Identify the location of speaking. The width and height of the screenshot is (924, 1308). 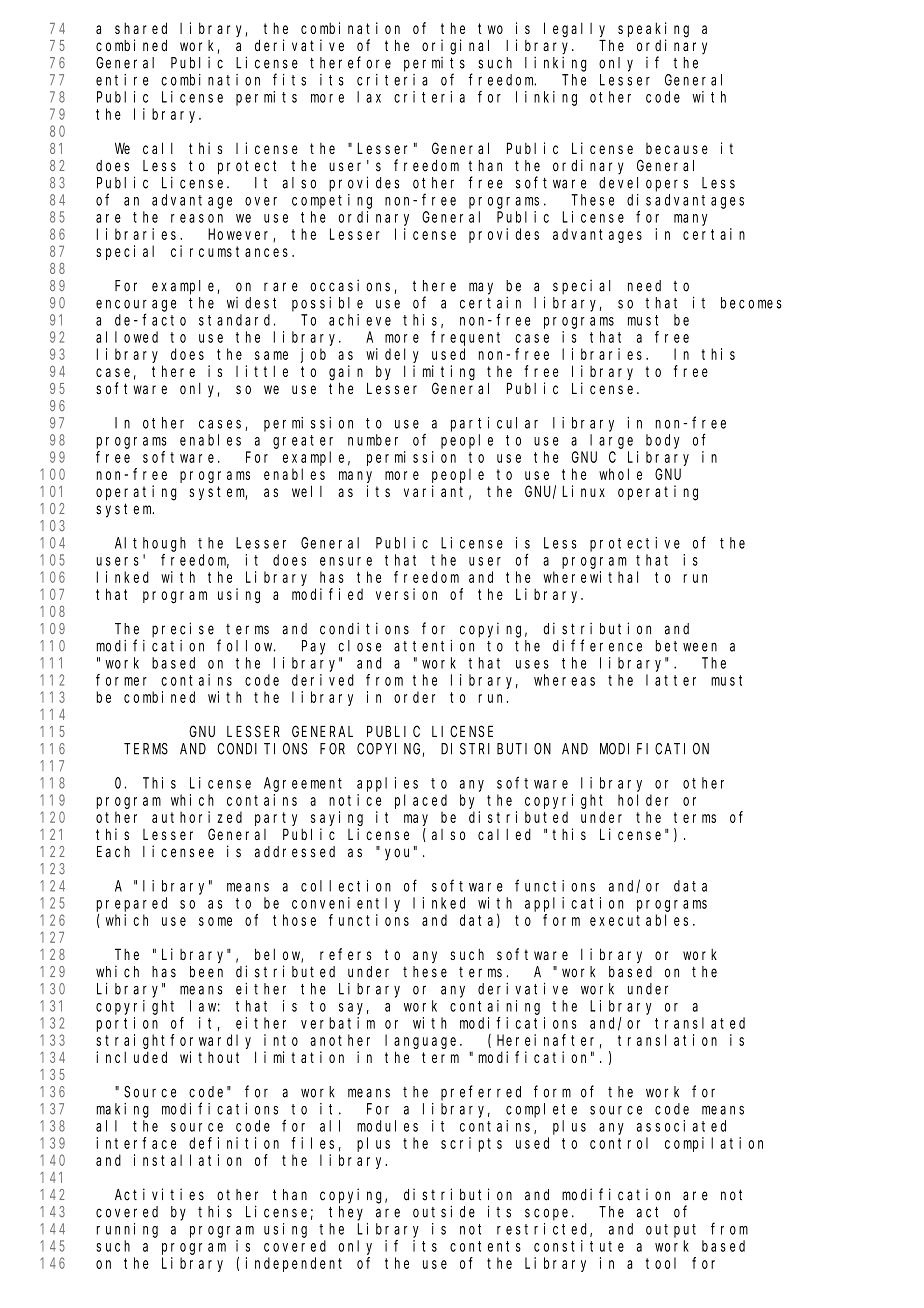
(653, 30).
